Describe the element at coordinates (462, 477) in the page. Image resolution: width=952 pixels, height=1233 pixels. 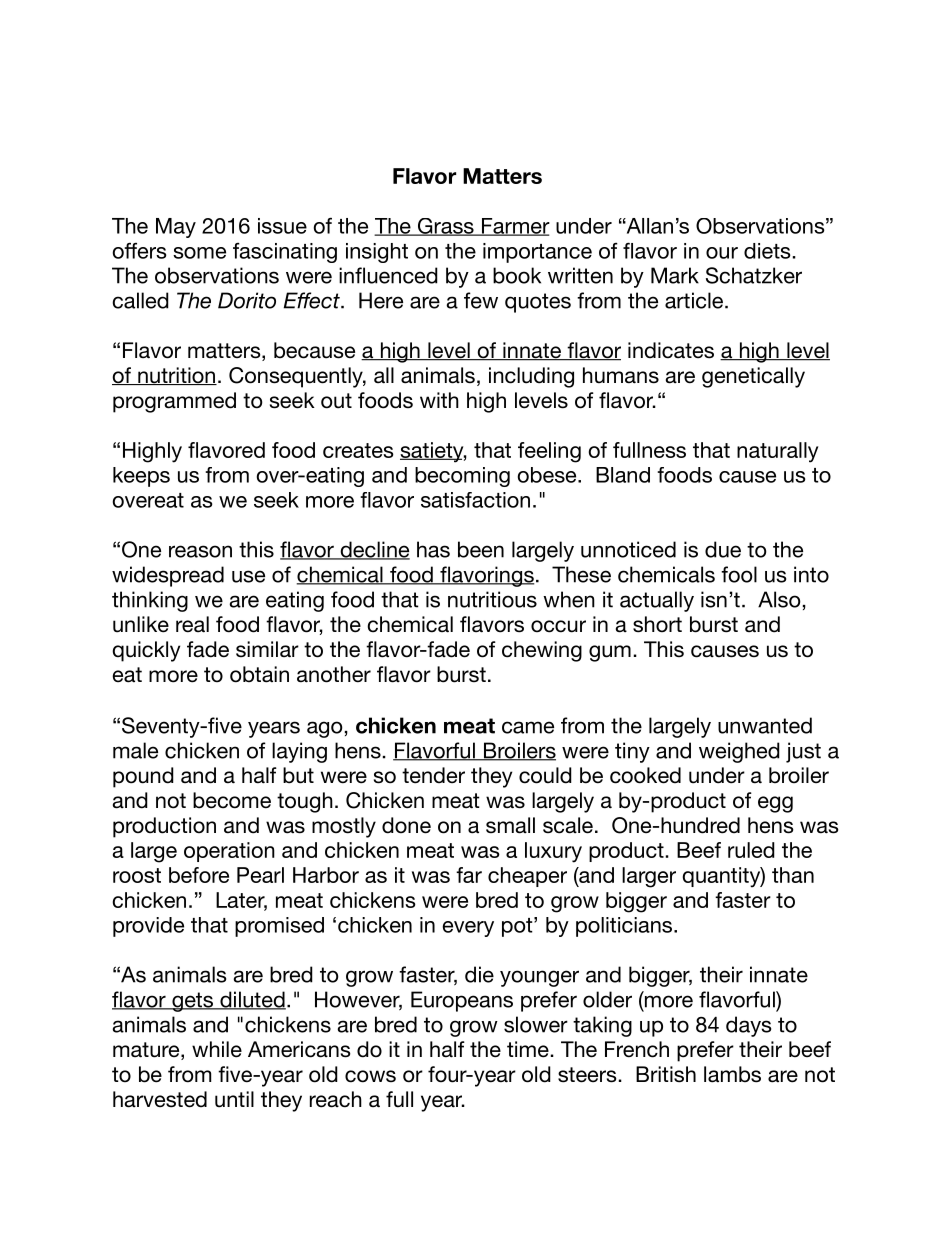
I see `becoming` at that location.
